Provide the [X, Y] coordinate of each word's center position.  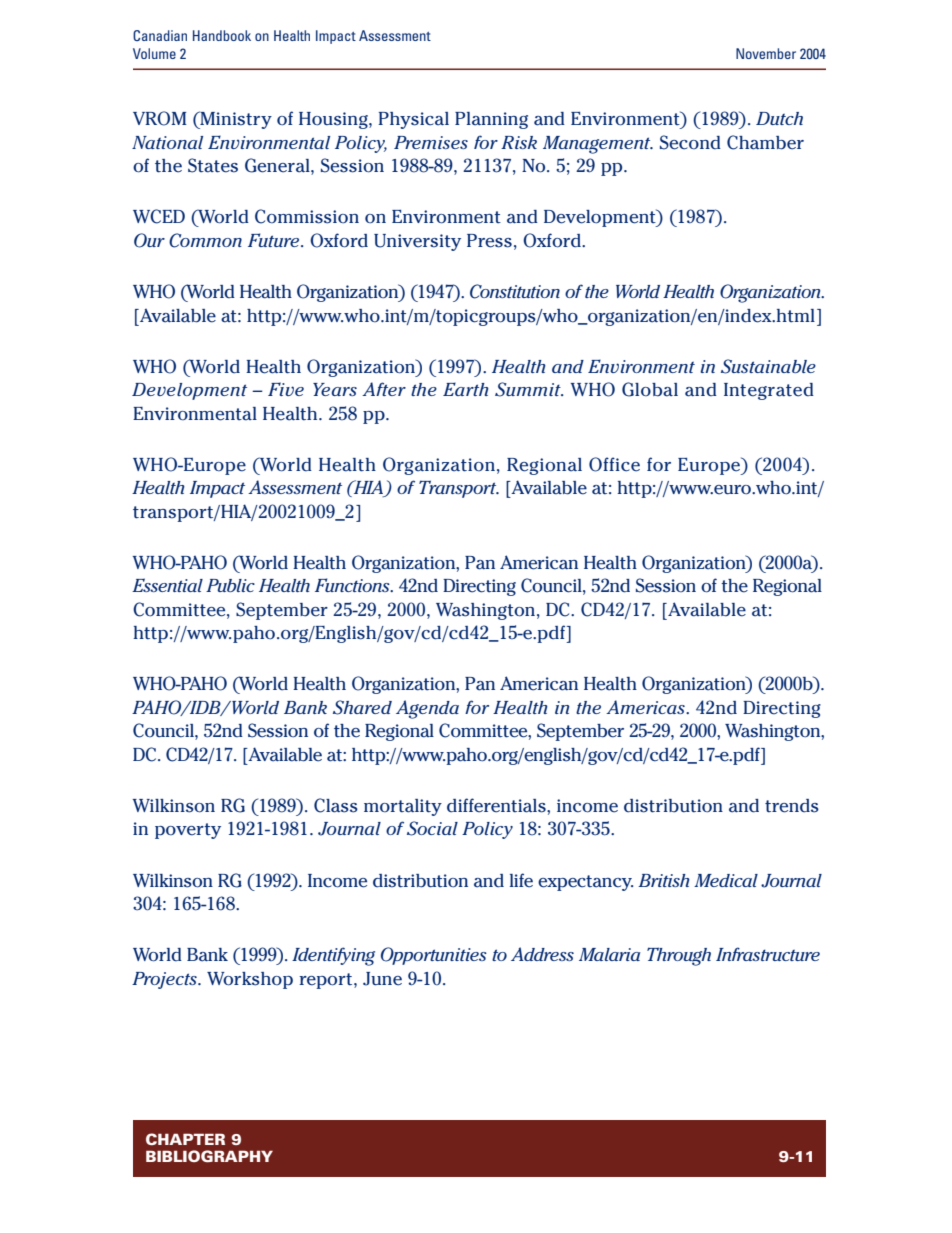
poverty [188, 831]
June [382, 979]
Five [286, 389]
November [766, 53]
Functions [353, 585]
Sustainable [768, 366]
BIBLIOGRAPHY [209, 1156]
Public [230, 585]
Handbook [222, 35]
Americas [646, 707]
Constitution [515, 291]
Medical [726, 880]
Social [432, 828]
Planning [491, 120]
